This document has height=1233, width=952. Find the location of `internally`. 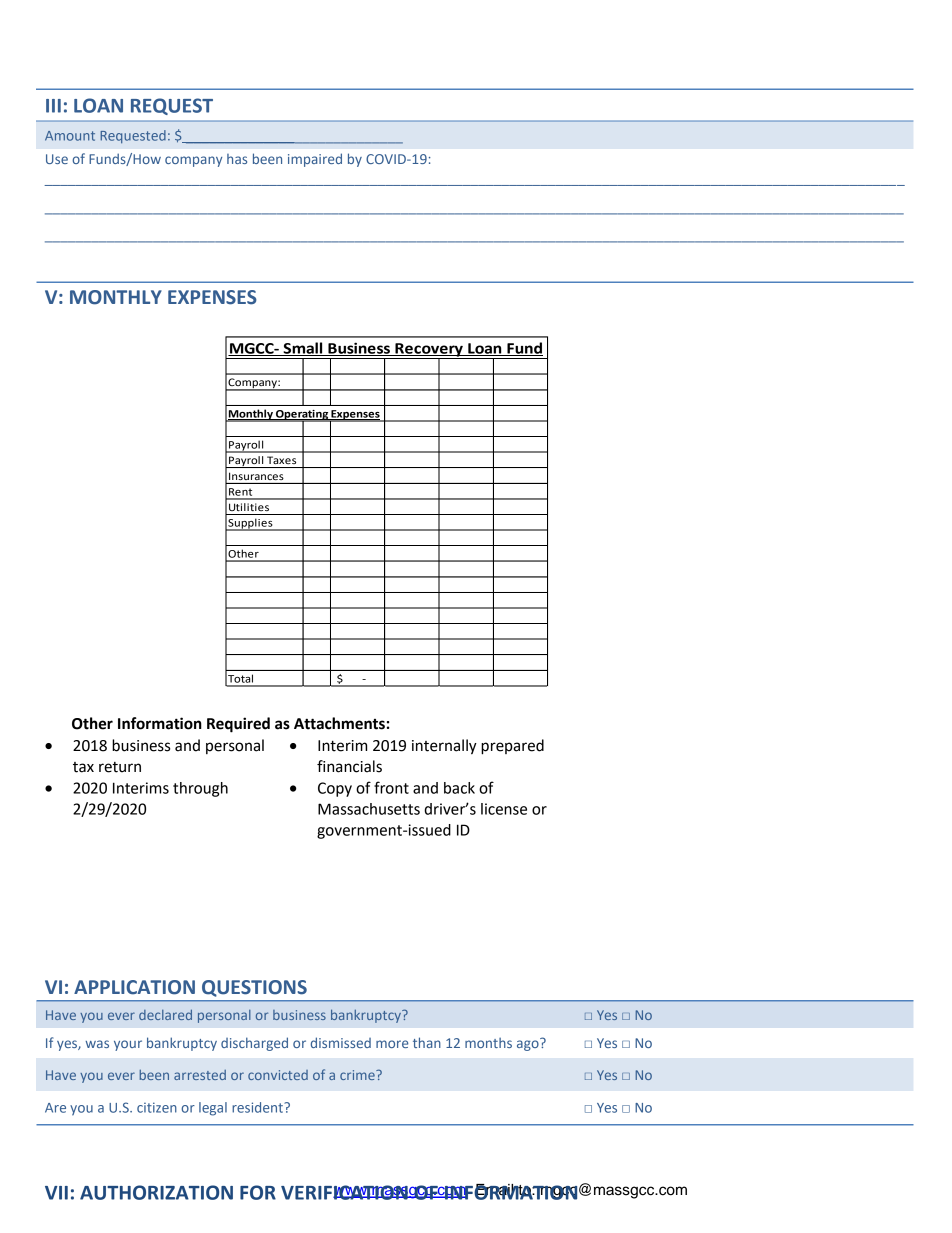

internally is located at coordinates (444, 747).
